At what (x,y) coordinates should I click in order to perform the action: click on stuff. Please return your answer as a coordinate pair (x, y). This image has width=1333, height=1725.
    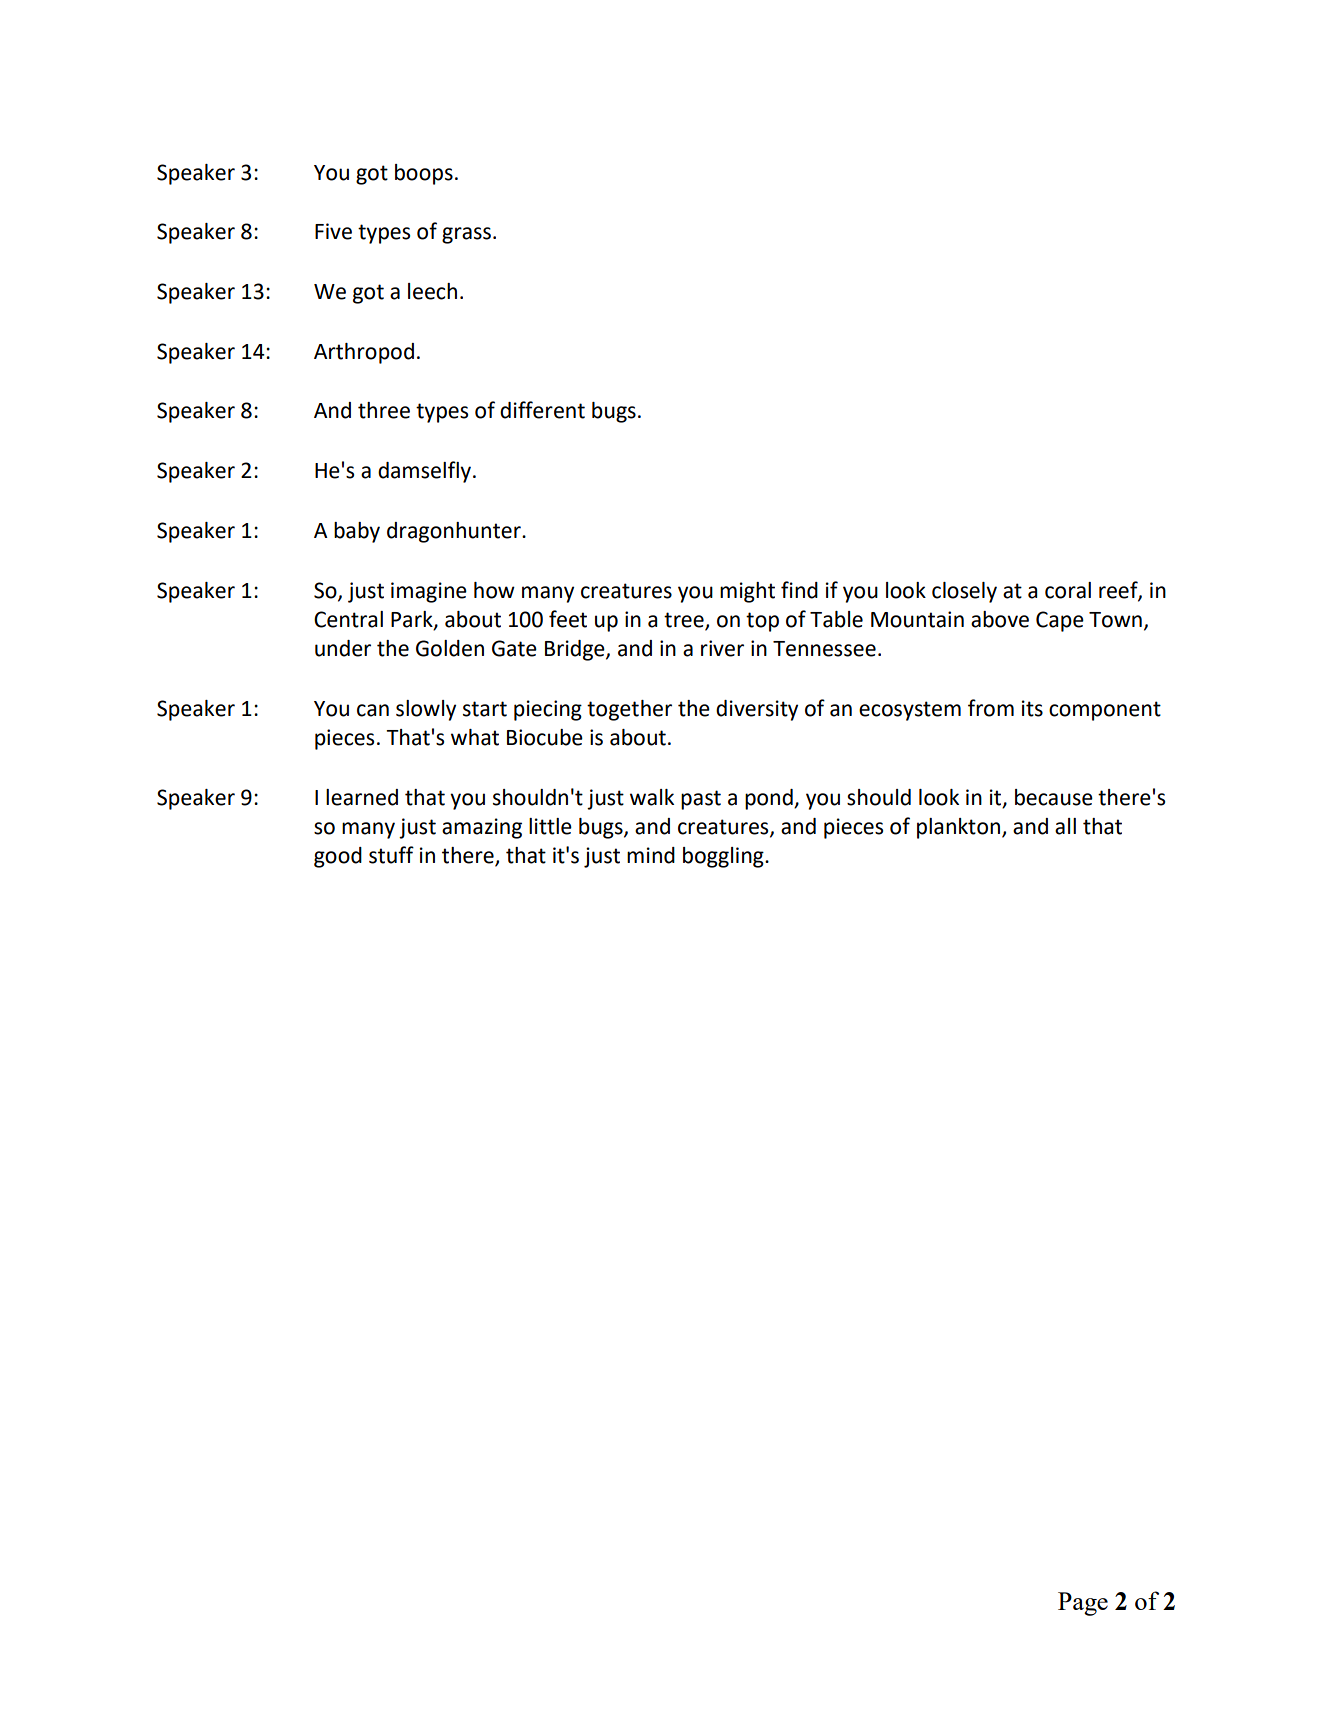
    Looking at the image, I should click on (391, 855).
